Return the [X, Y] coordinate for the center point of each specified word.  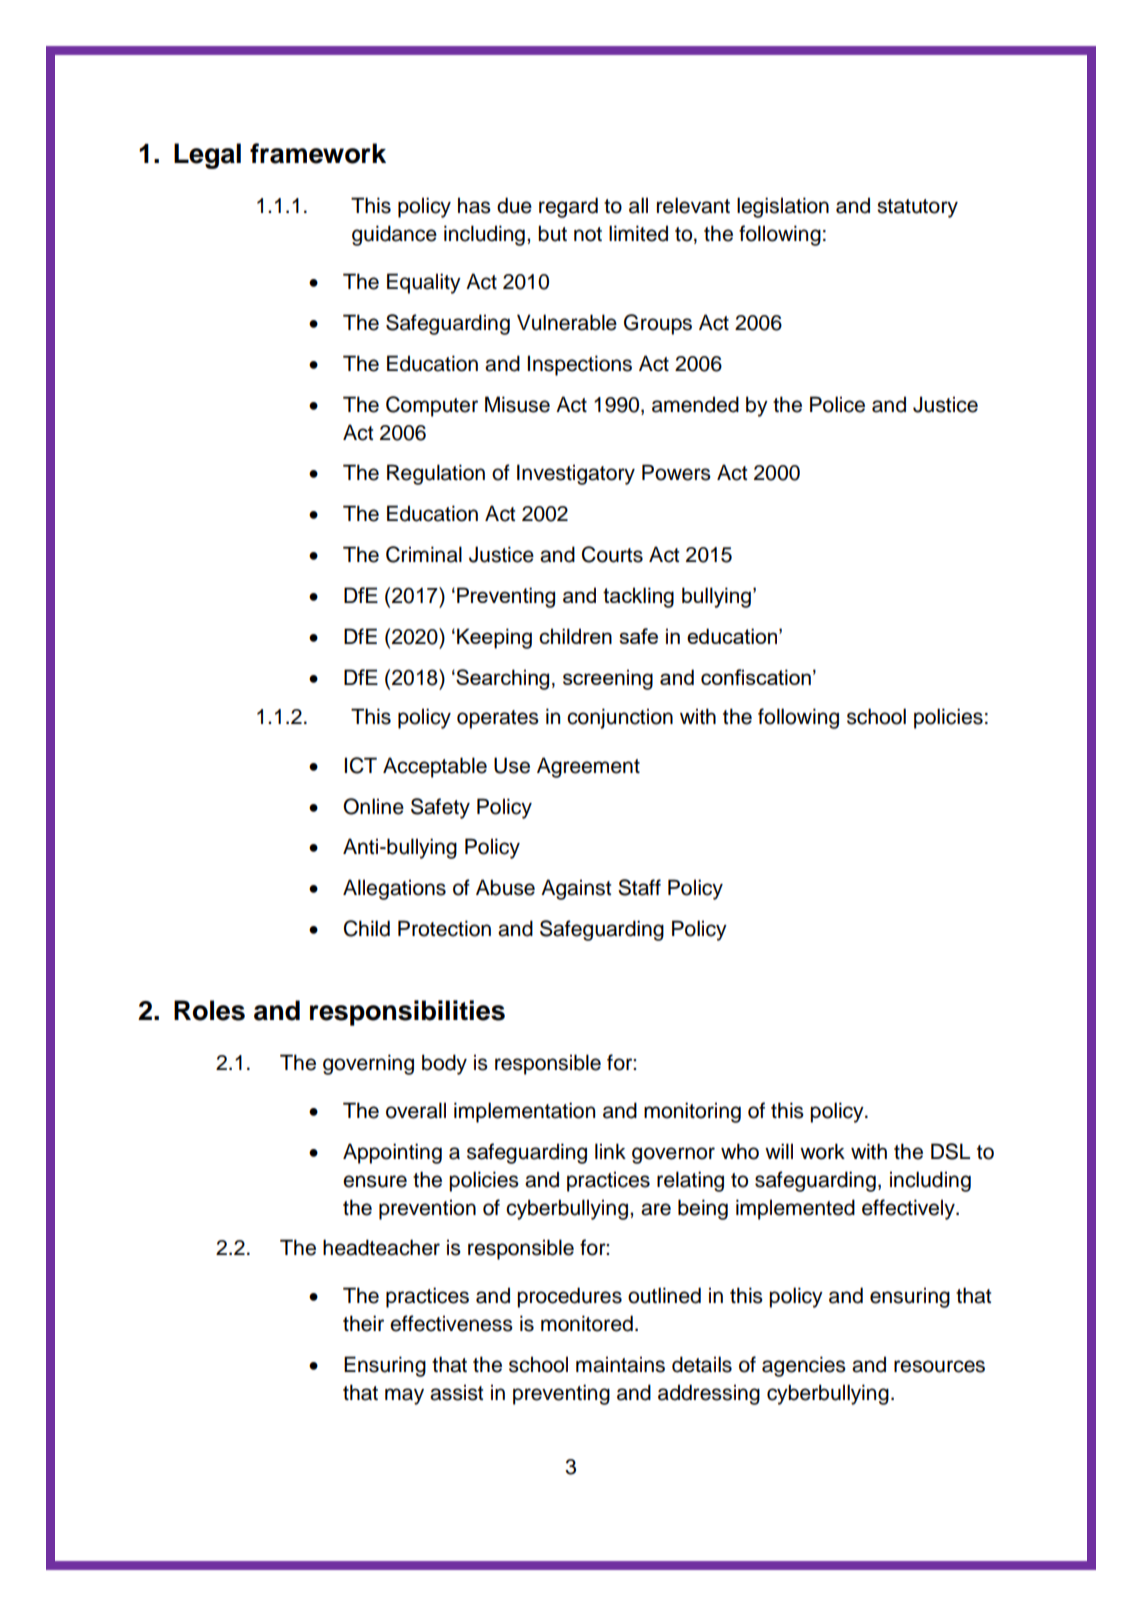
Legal [207, 156]
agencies [804, 1366]
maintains [620, 1364]
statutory [917, 208]
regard [568, 207]
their [363, 1323]
